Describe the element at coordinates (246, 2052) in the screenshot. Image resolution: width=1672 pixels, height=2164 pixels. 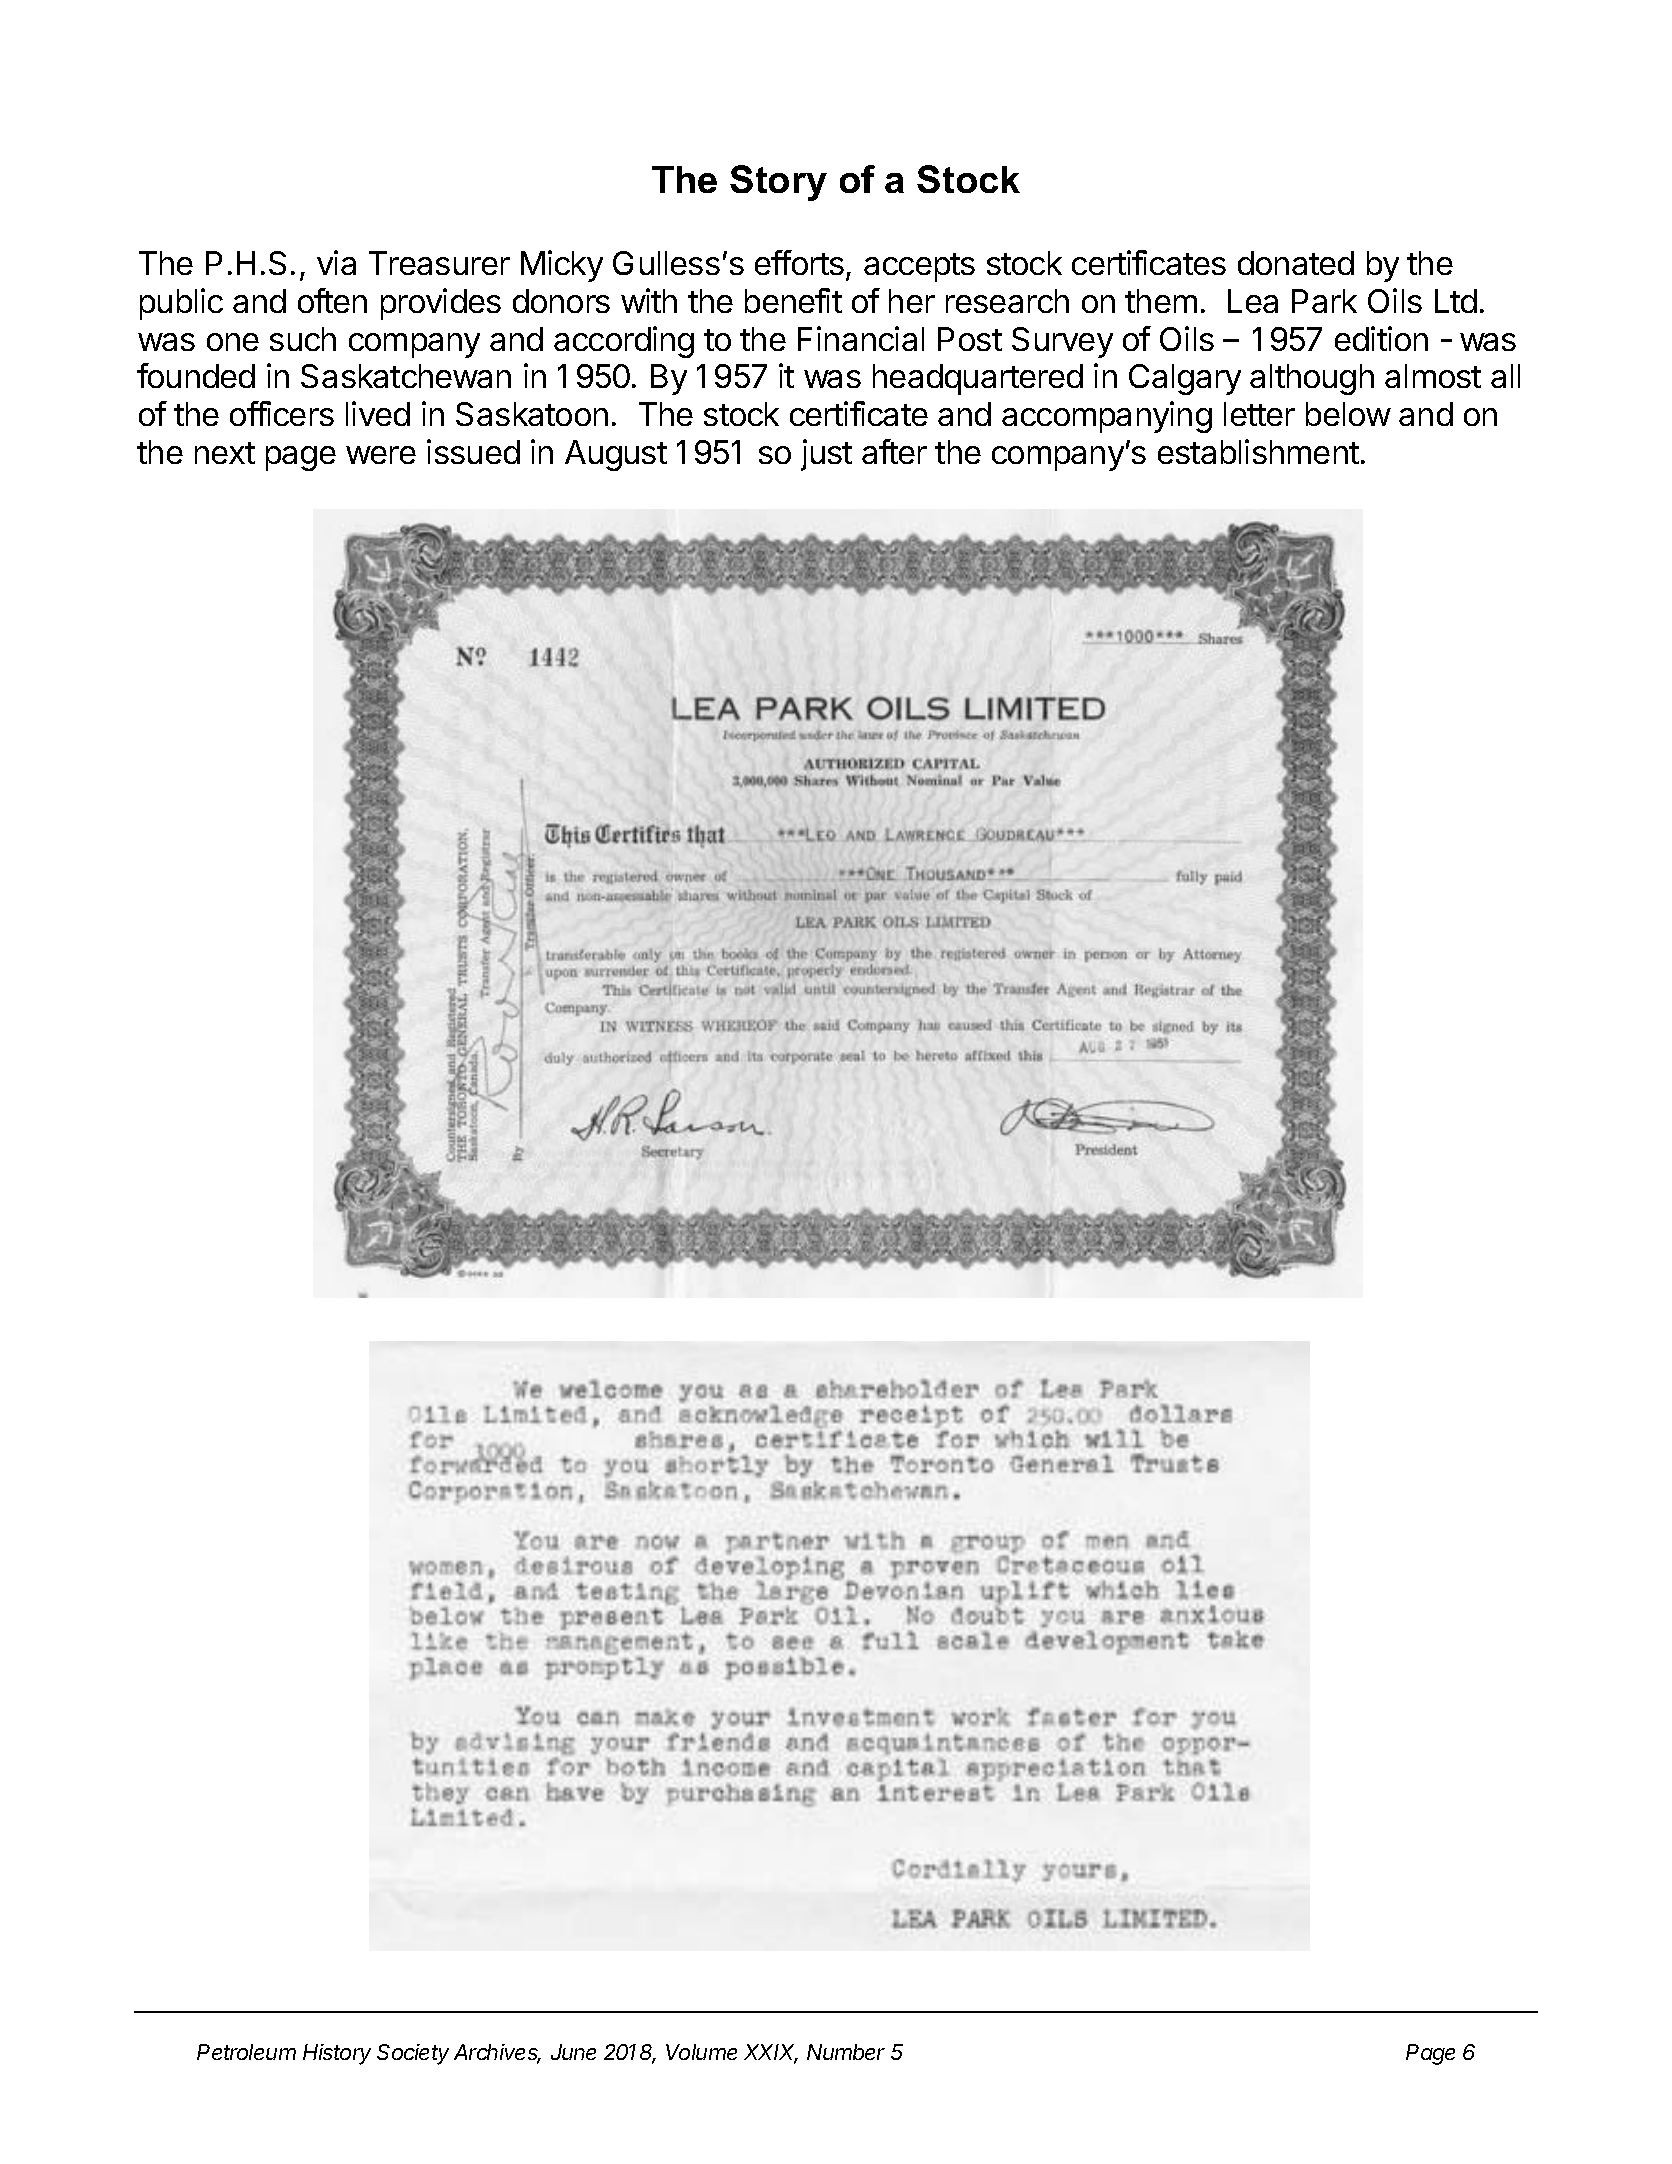
I see `Petroleum` at that location.
